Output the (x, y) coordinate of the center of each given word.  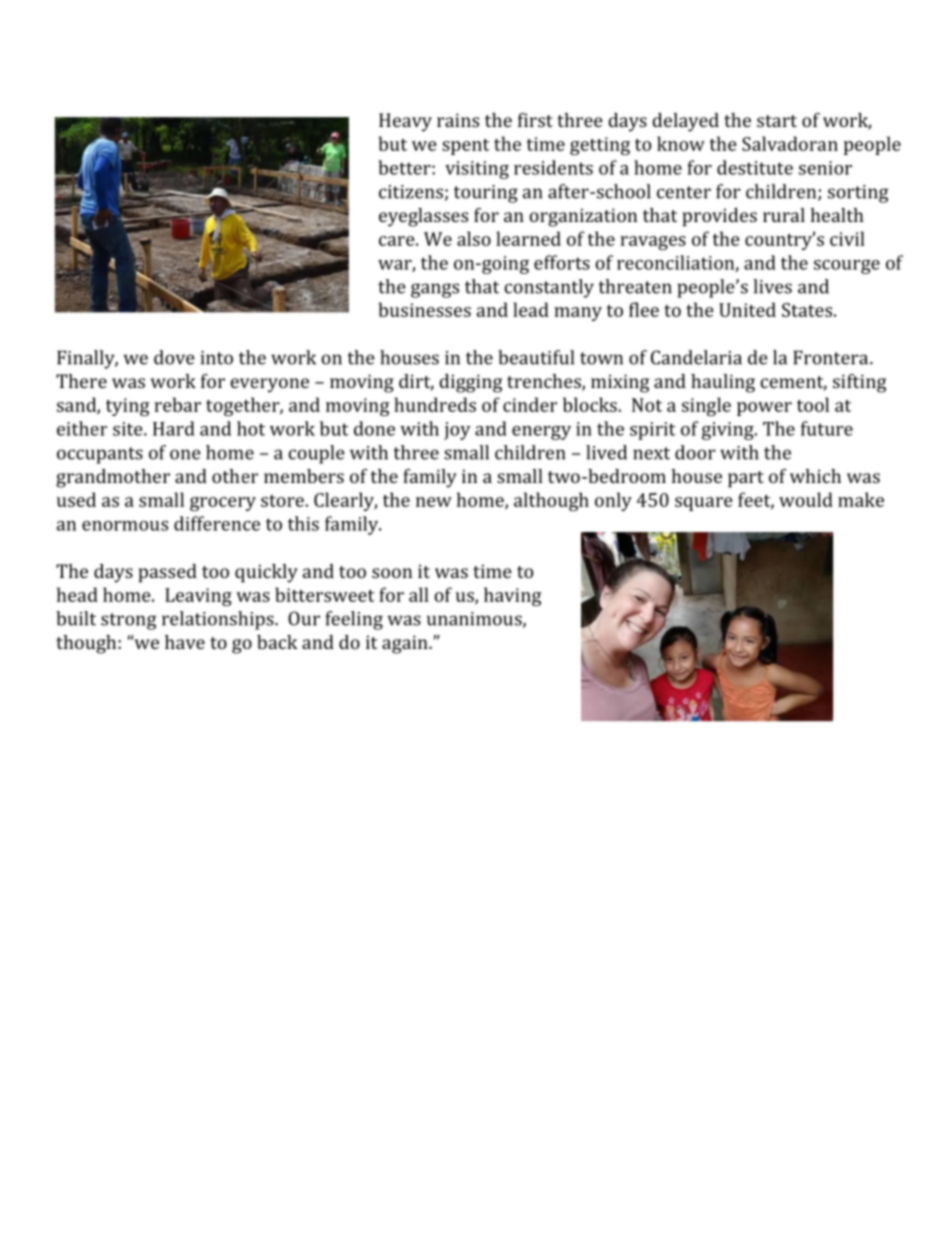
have (185, 642)
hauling (723, 383)
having (512, 596)
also (474, 238)
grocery (223, 504)
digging (470, 383)
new (434, 502)
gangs (435, 290)
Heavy (405, 122)
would (806, 499)
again (406, 644)
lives (772, 286)
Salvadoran (790, 143)
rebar (177, 404)
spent (466, 147)
